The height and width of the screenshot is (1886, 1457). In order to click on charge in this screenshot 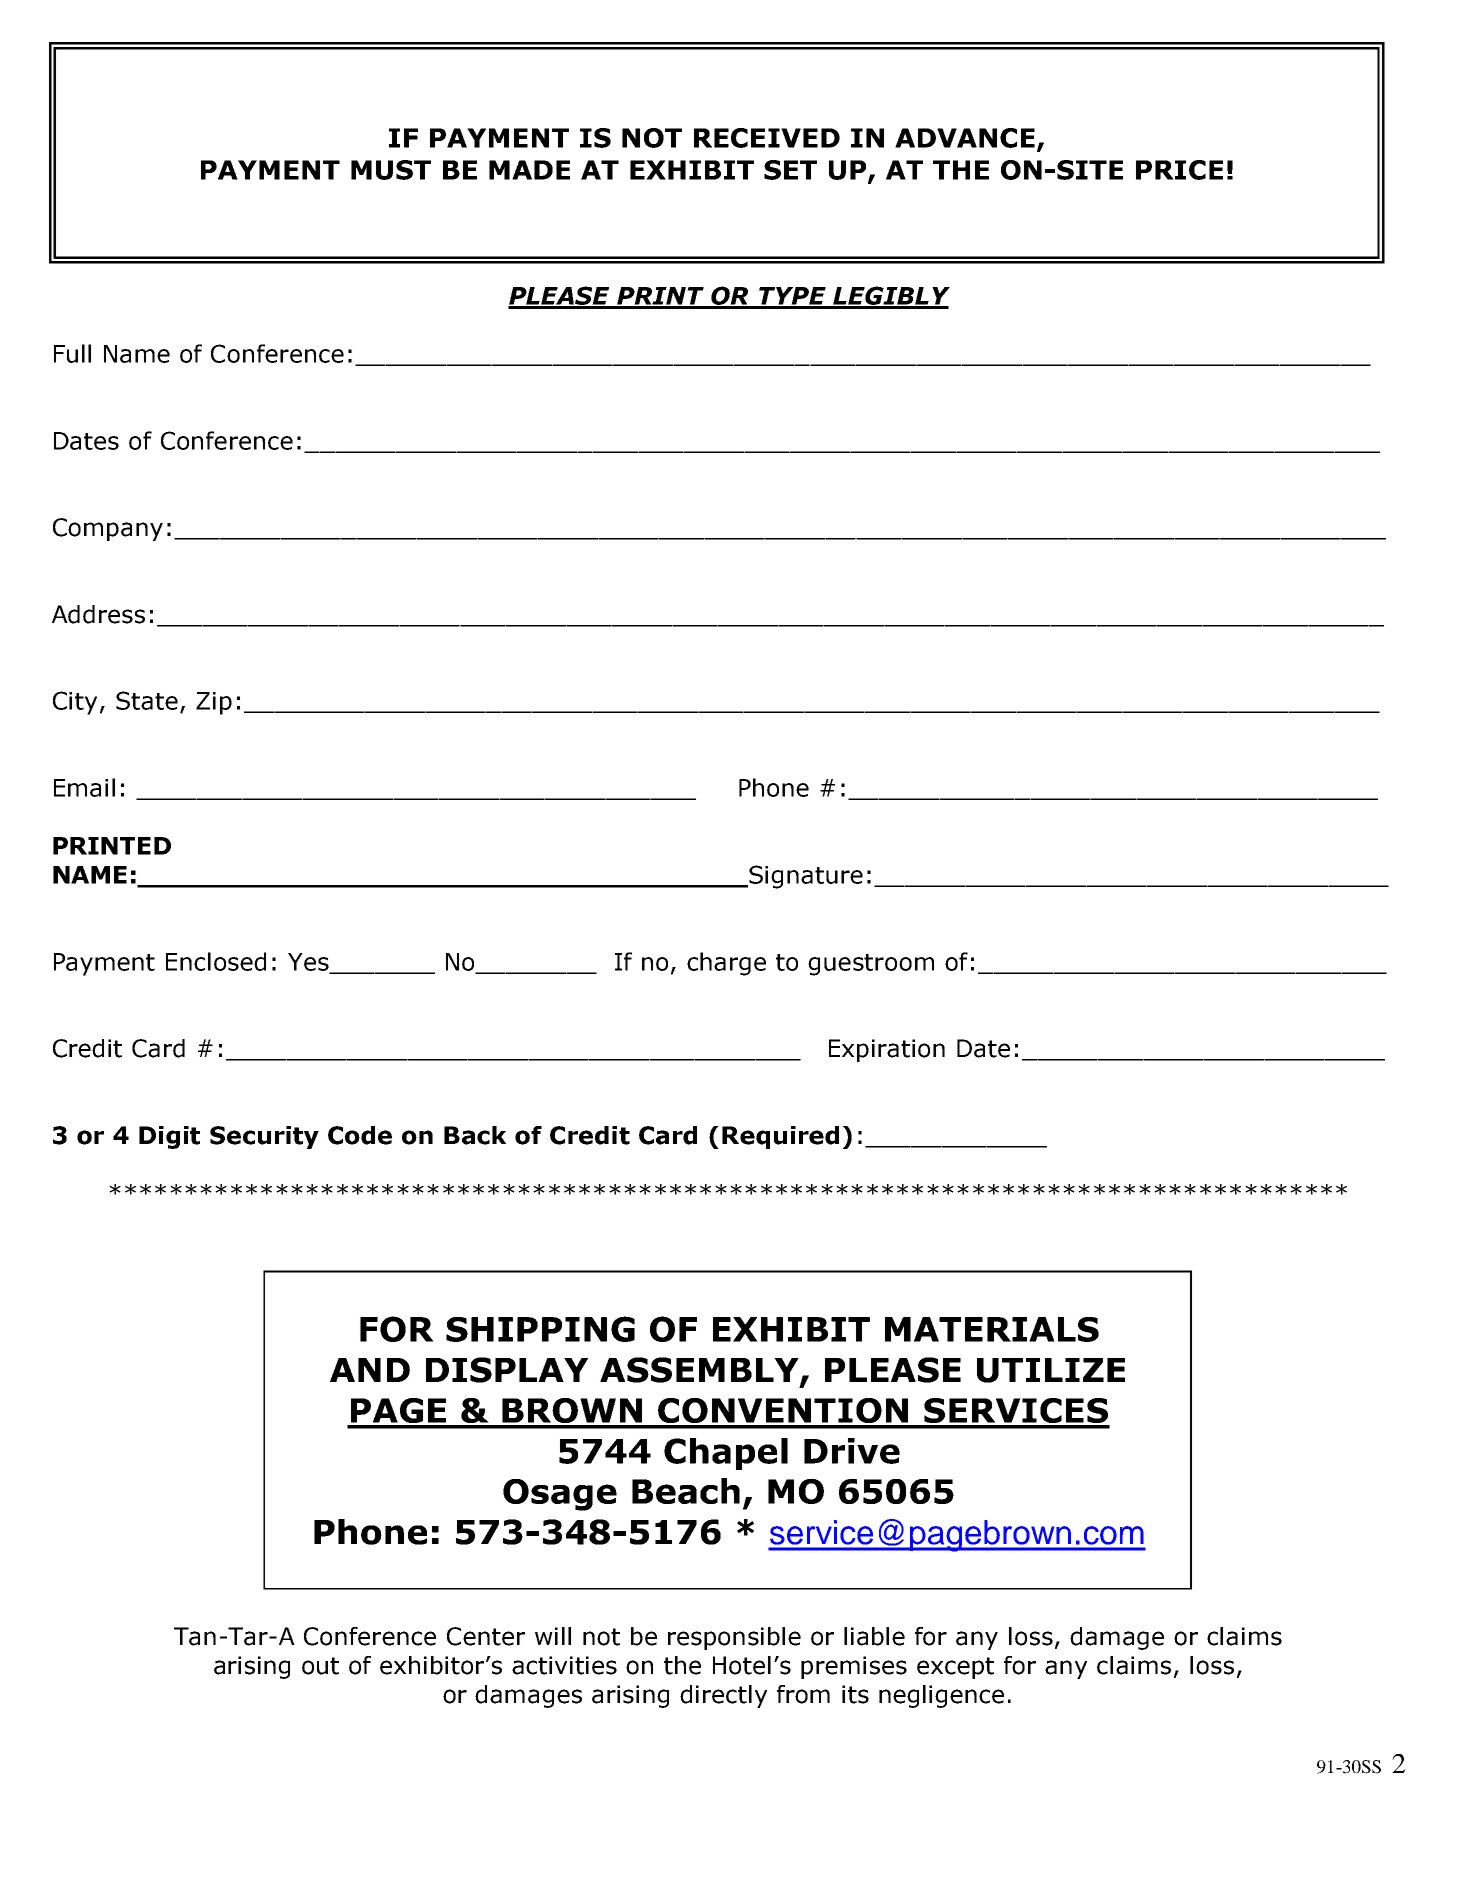, I will do `click(726, 964)`.
